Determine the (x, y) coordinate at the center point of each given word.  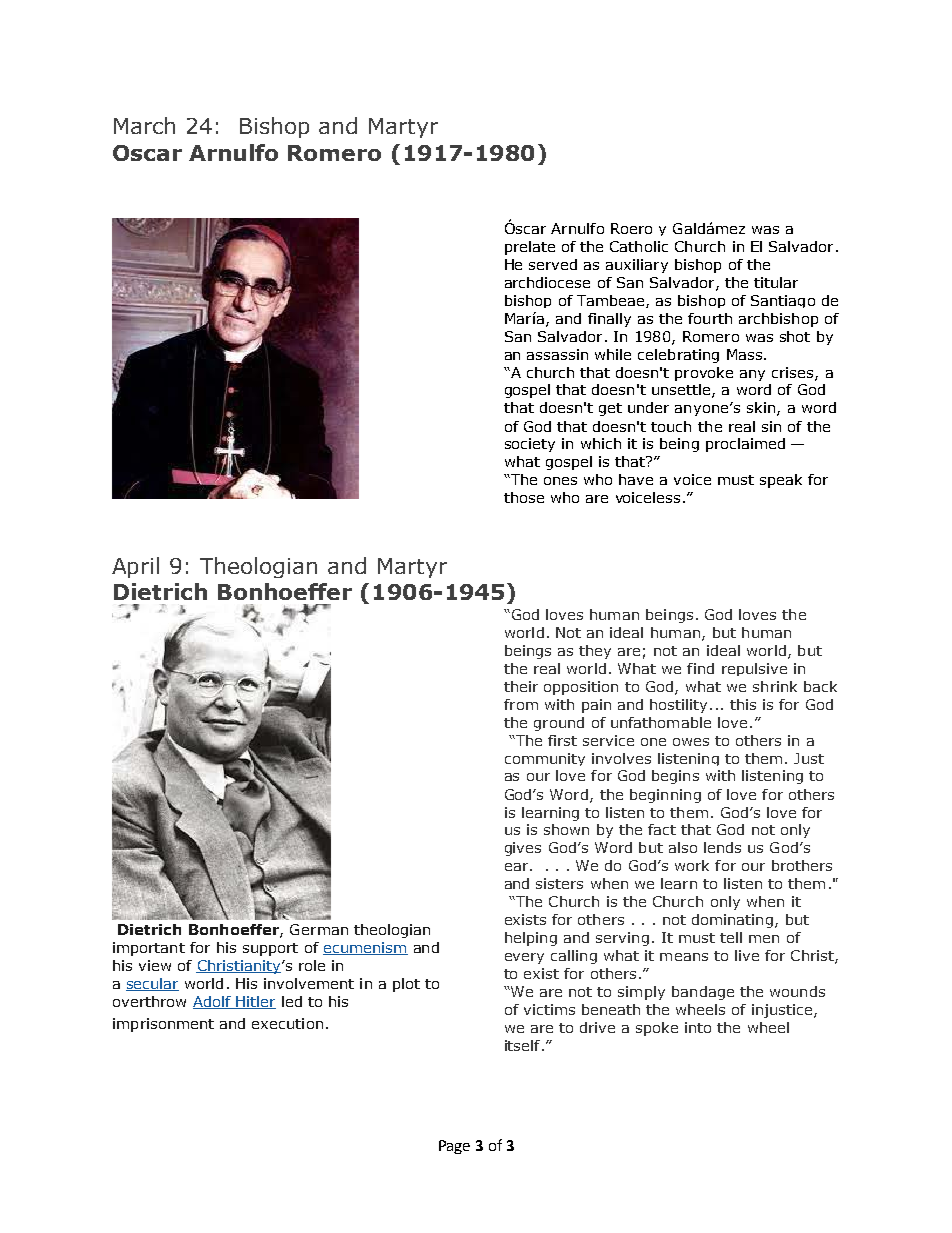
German (319, 929)
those (524, 497)
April (135, 567)
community (545, 759)
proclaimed (745, 445)
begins (675, 777)
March (144, 125)
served (553, 264)
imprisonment (163, 1025)
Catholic (639, 246)
